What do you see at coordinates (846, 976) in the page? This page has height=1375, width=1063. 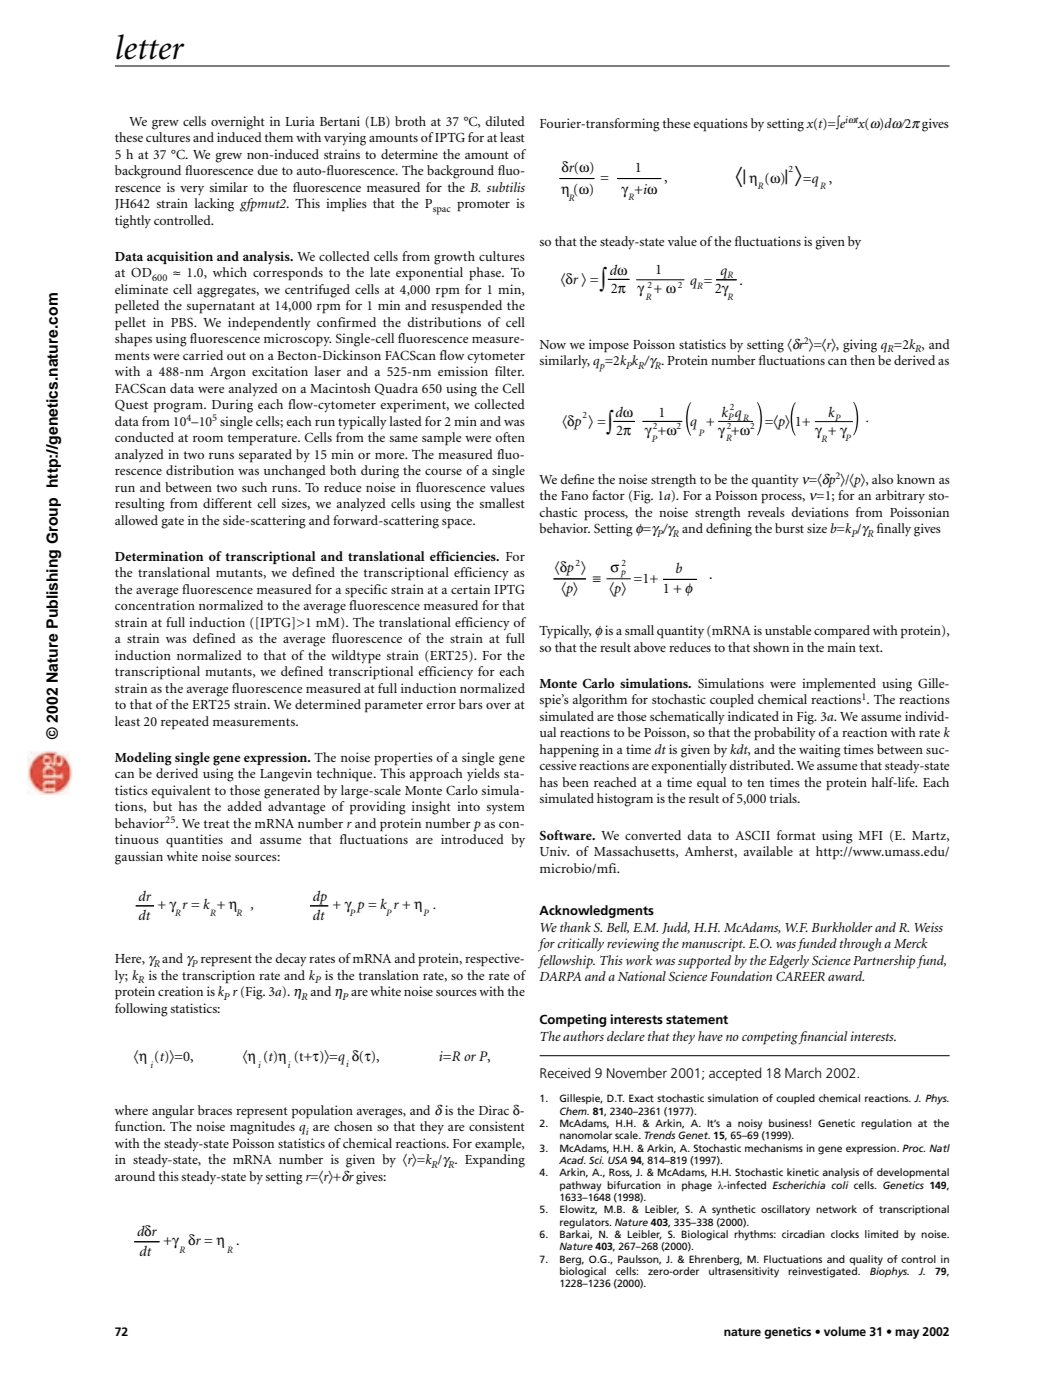 I see `award` at bounding box center [846, 976].
